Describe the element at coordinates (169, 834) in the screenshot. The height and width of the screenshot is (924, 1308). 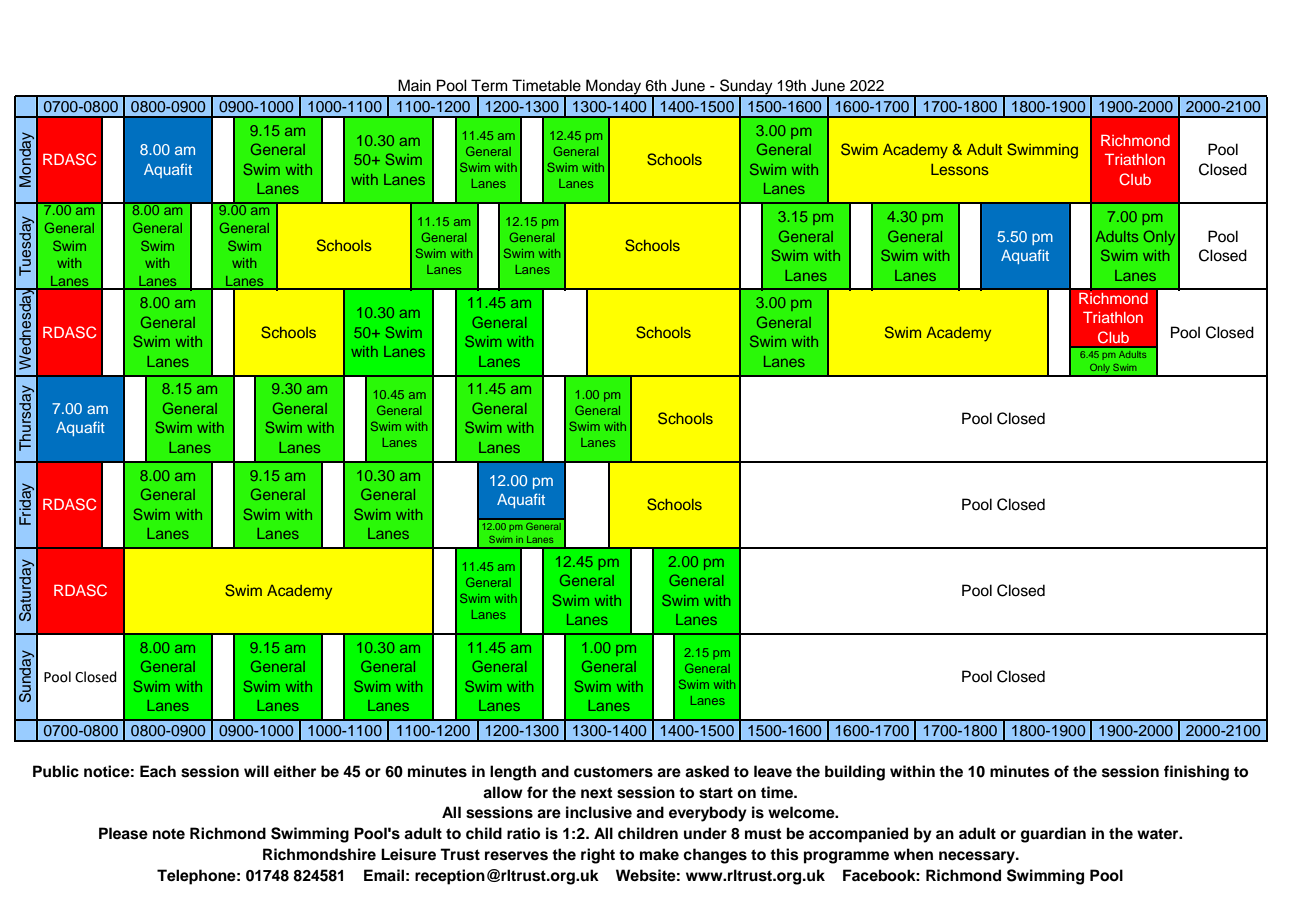
I see `note` at that location.
